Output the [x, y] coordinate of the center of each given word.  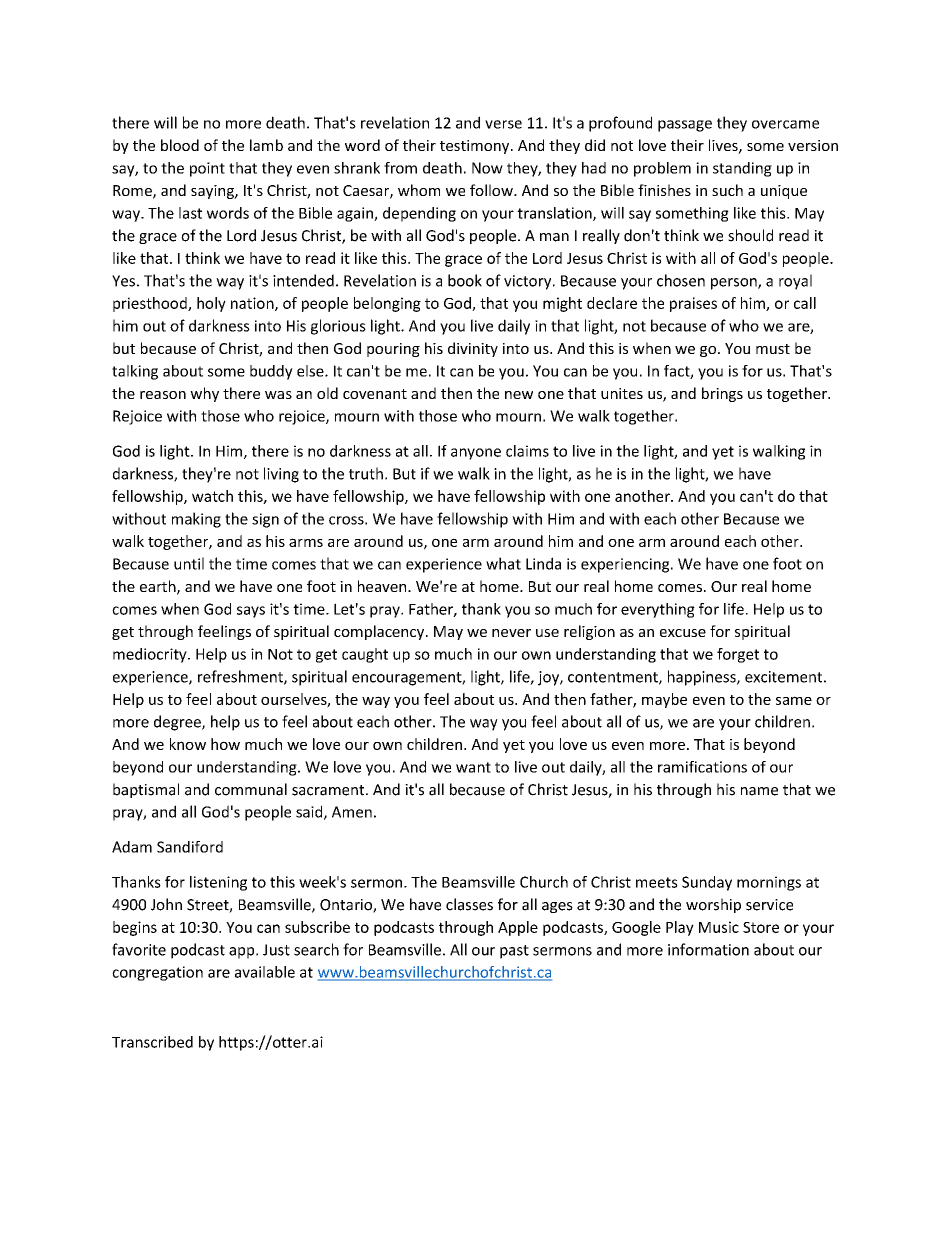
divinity [473, 349]
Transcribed [152, 1042]
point [207, 169]
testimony [476, 147]
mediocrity [151, 655]
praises [693, 304]
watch [212, 496]
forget [738, 655]
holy [211, 304]
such [727, 190]
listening [218, 883]
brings [722, 394]
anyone [476, 454]
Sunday [707, 883]
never [511, 633]
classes [469, 904]
